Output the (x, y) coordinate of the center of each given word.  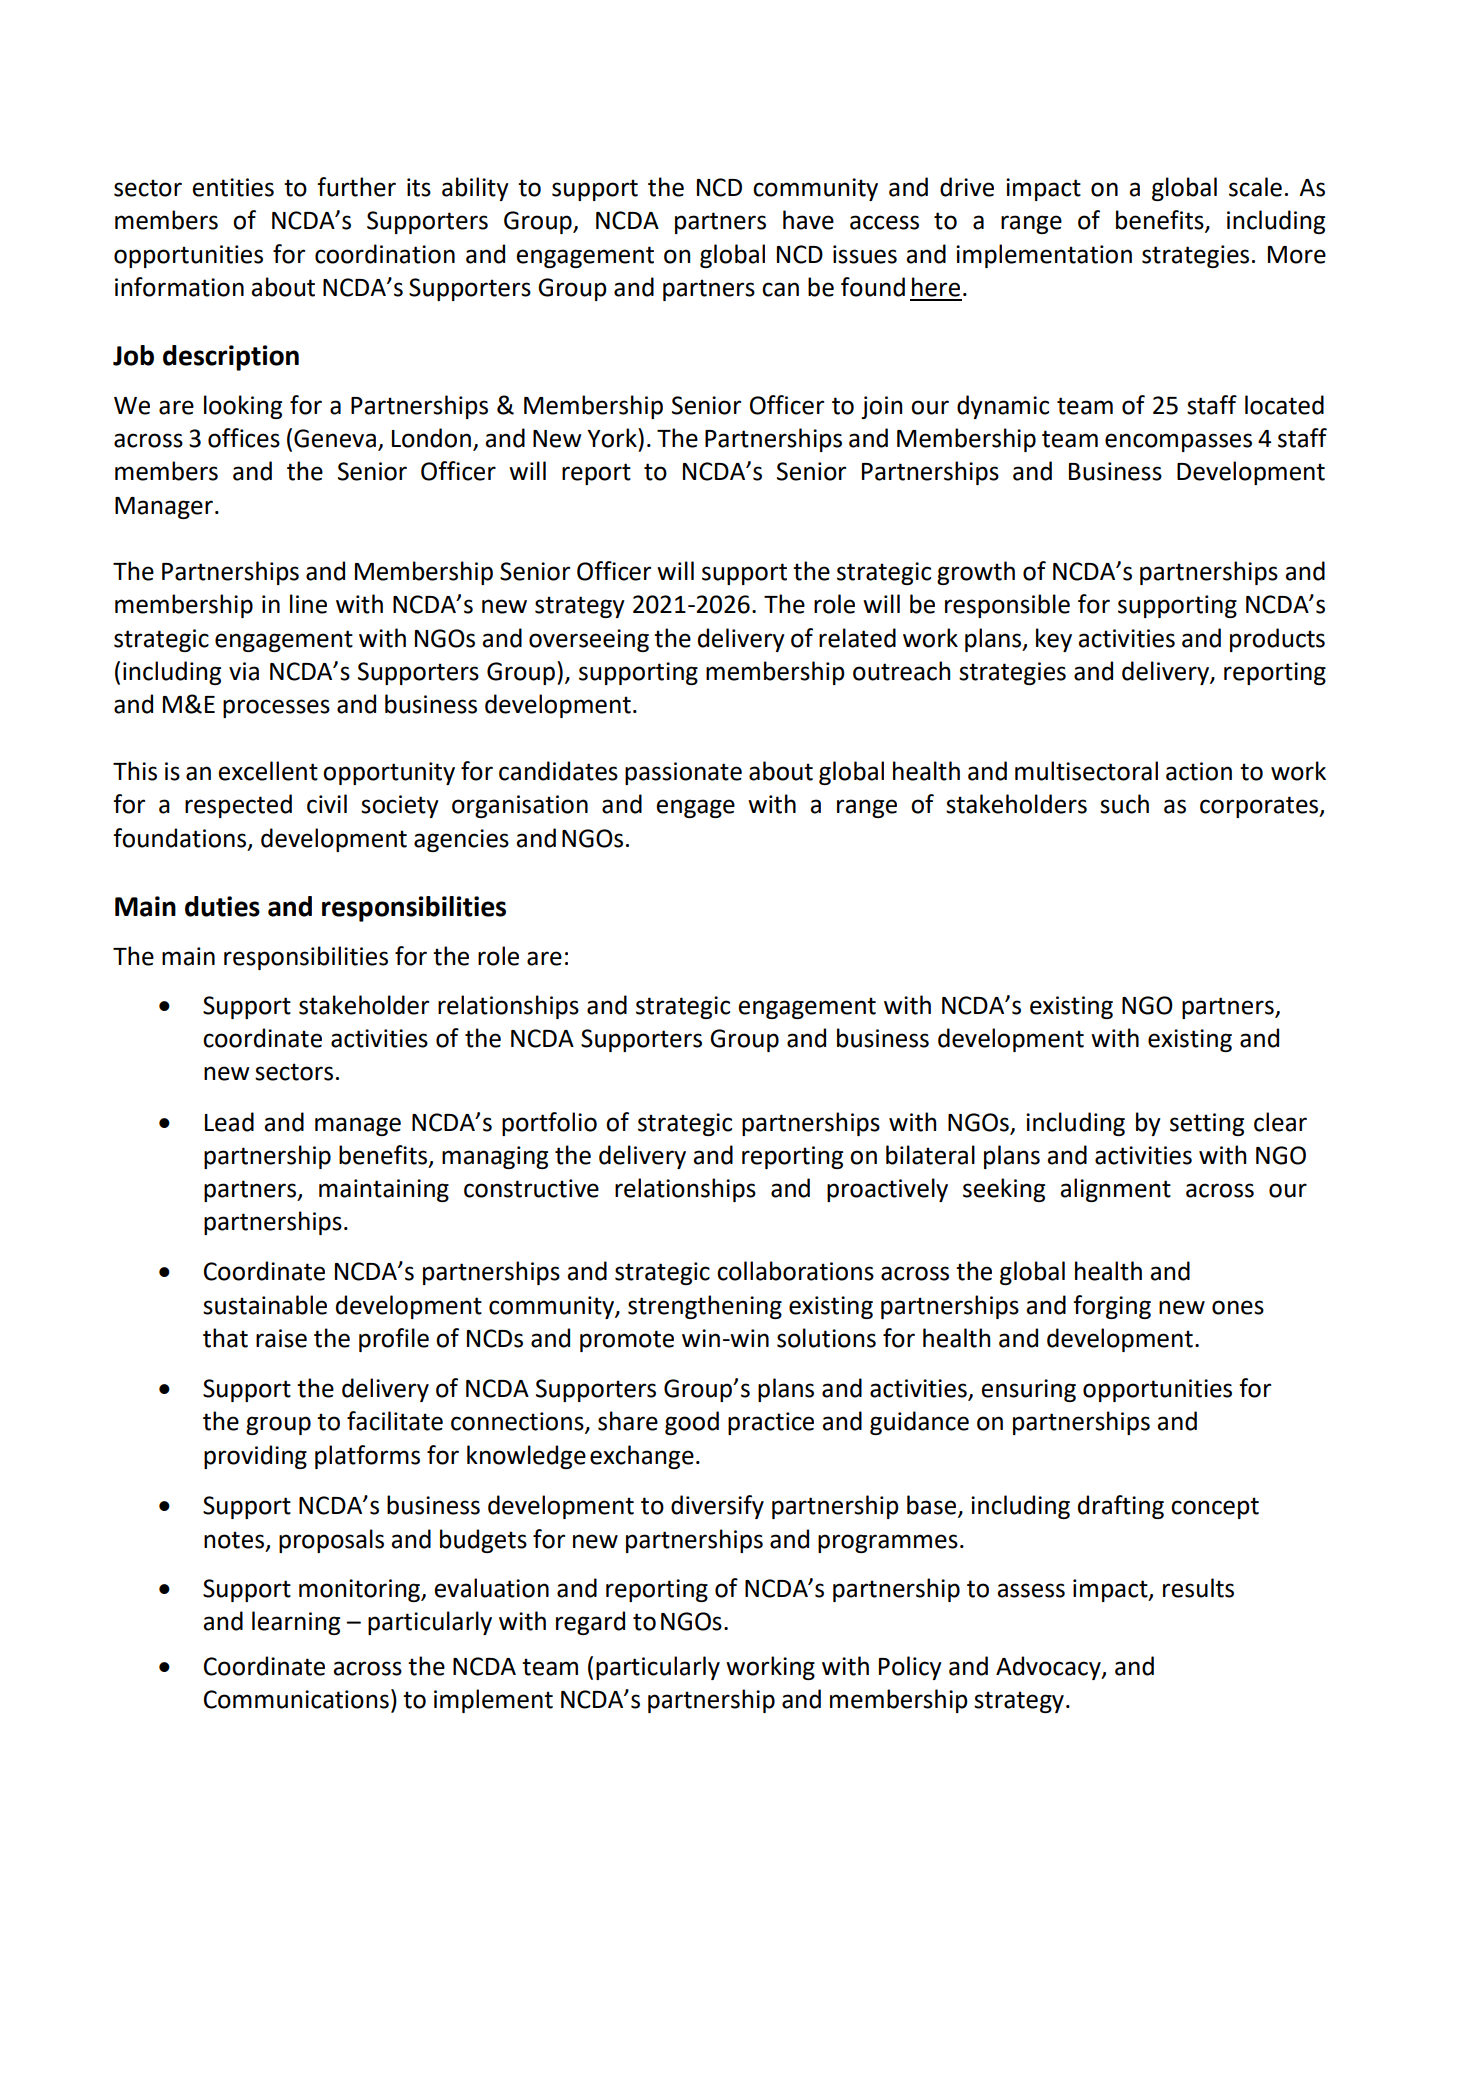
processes (276, 708)
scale (1255, 187)
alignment (1115, 1190)
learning (296, 1623)
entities (233, 187)
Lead (229, 1122)
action (1199, 771)
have (808, 220)
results (1198, 1588)
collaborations (795, 1271)
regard (590, 1623)
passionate (683, 773)
